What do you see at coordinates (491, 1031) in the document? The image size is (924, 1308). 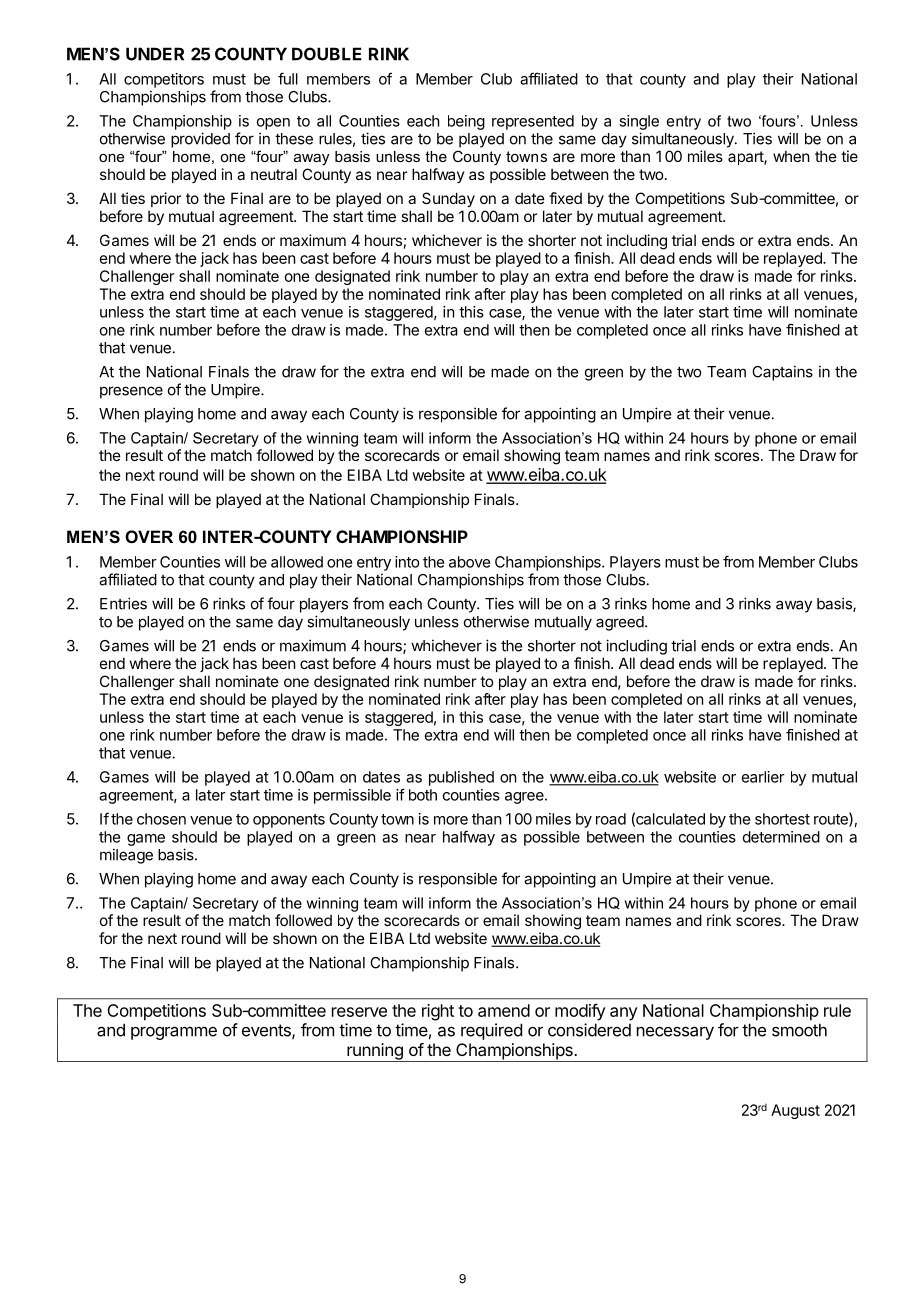 I see `required` at bounding box center [491, 1031].
